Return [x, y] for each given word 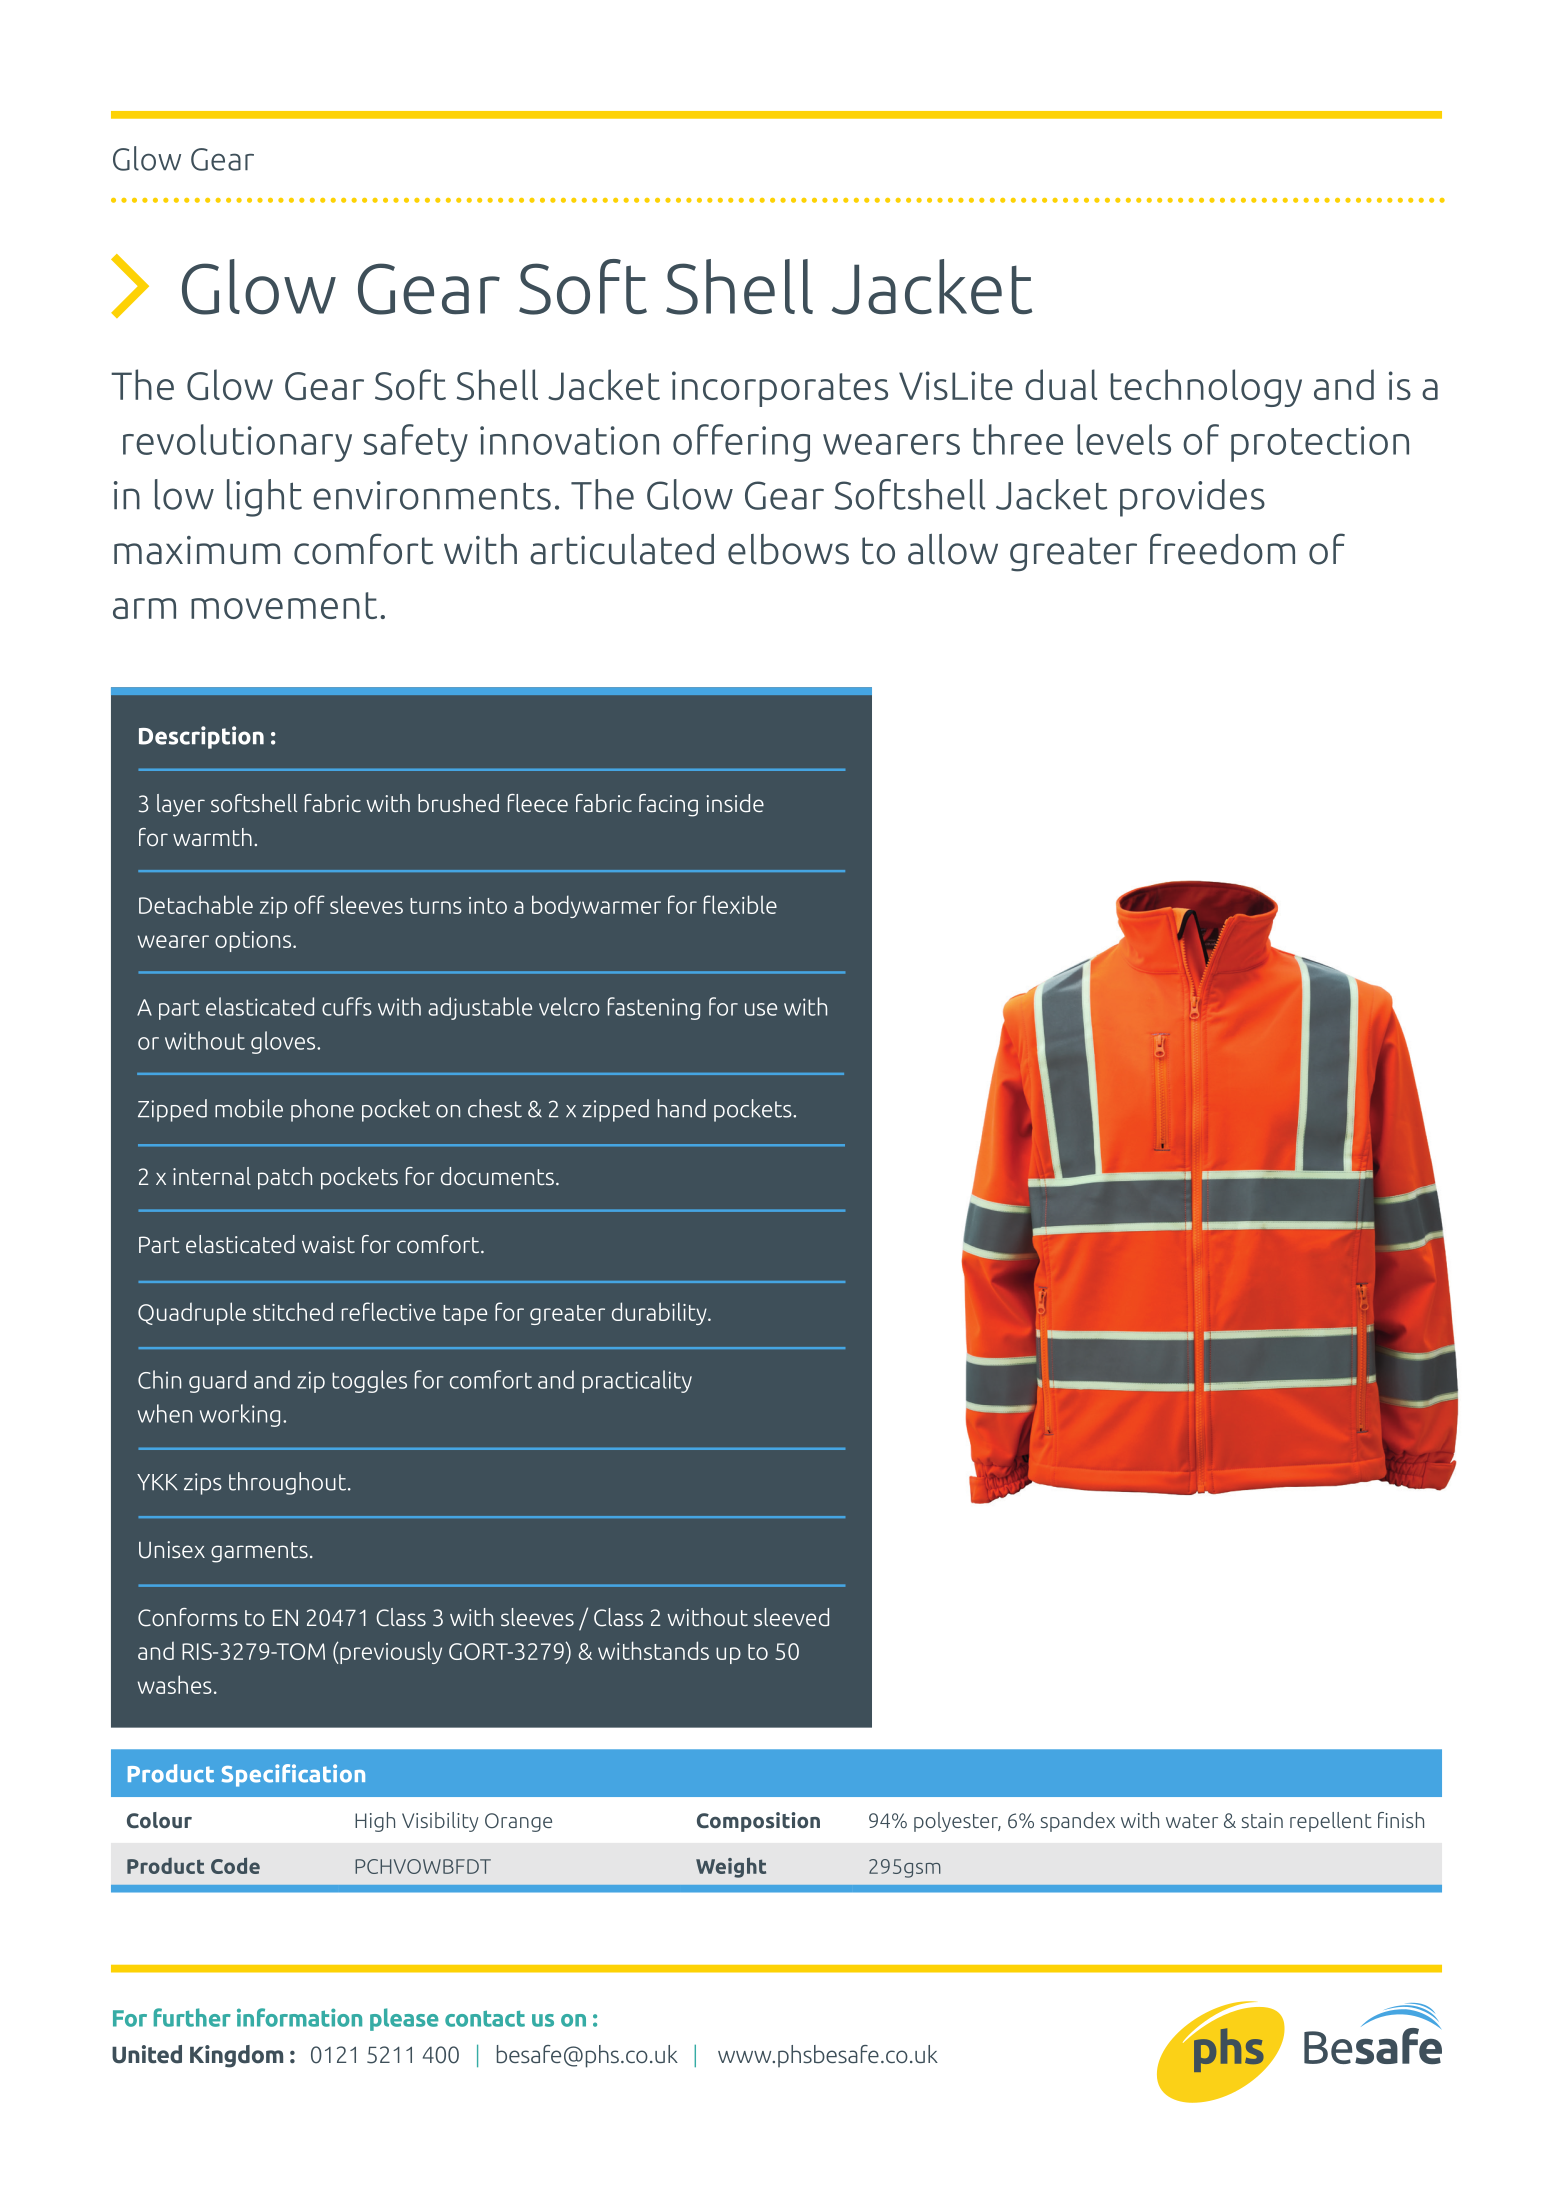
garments [259, 1552]
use [761, 1009]
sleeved [791, 1617]
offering [741, 443]
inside [735, 803]
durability [660, 1313]
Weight [731, 1867]
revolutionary [237, 443]
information [299, 2017]
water [1192, 1821]
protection [1320, 444]
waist [328, 1244]
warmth [212, 837]
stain [1262, 1820]
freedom [1222, 549]
